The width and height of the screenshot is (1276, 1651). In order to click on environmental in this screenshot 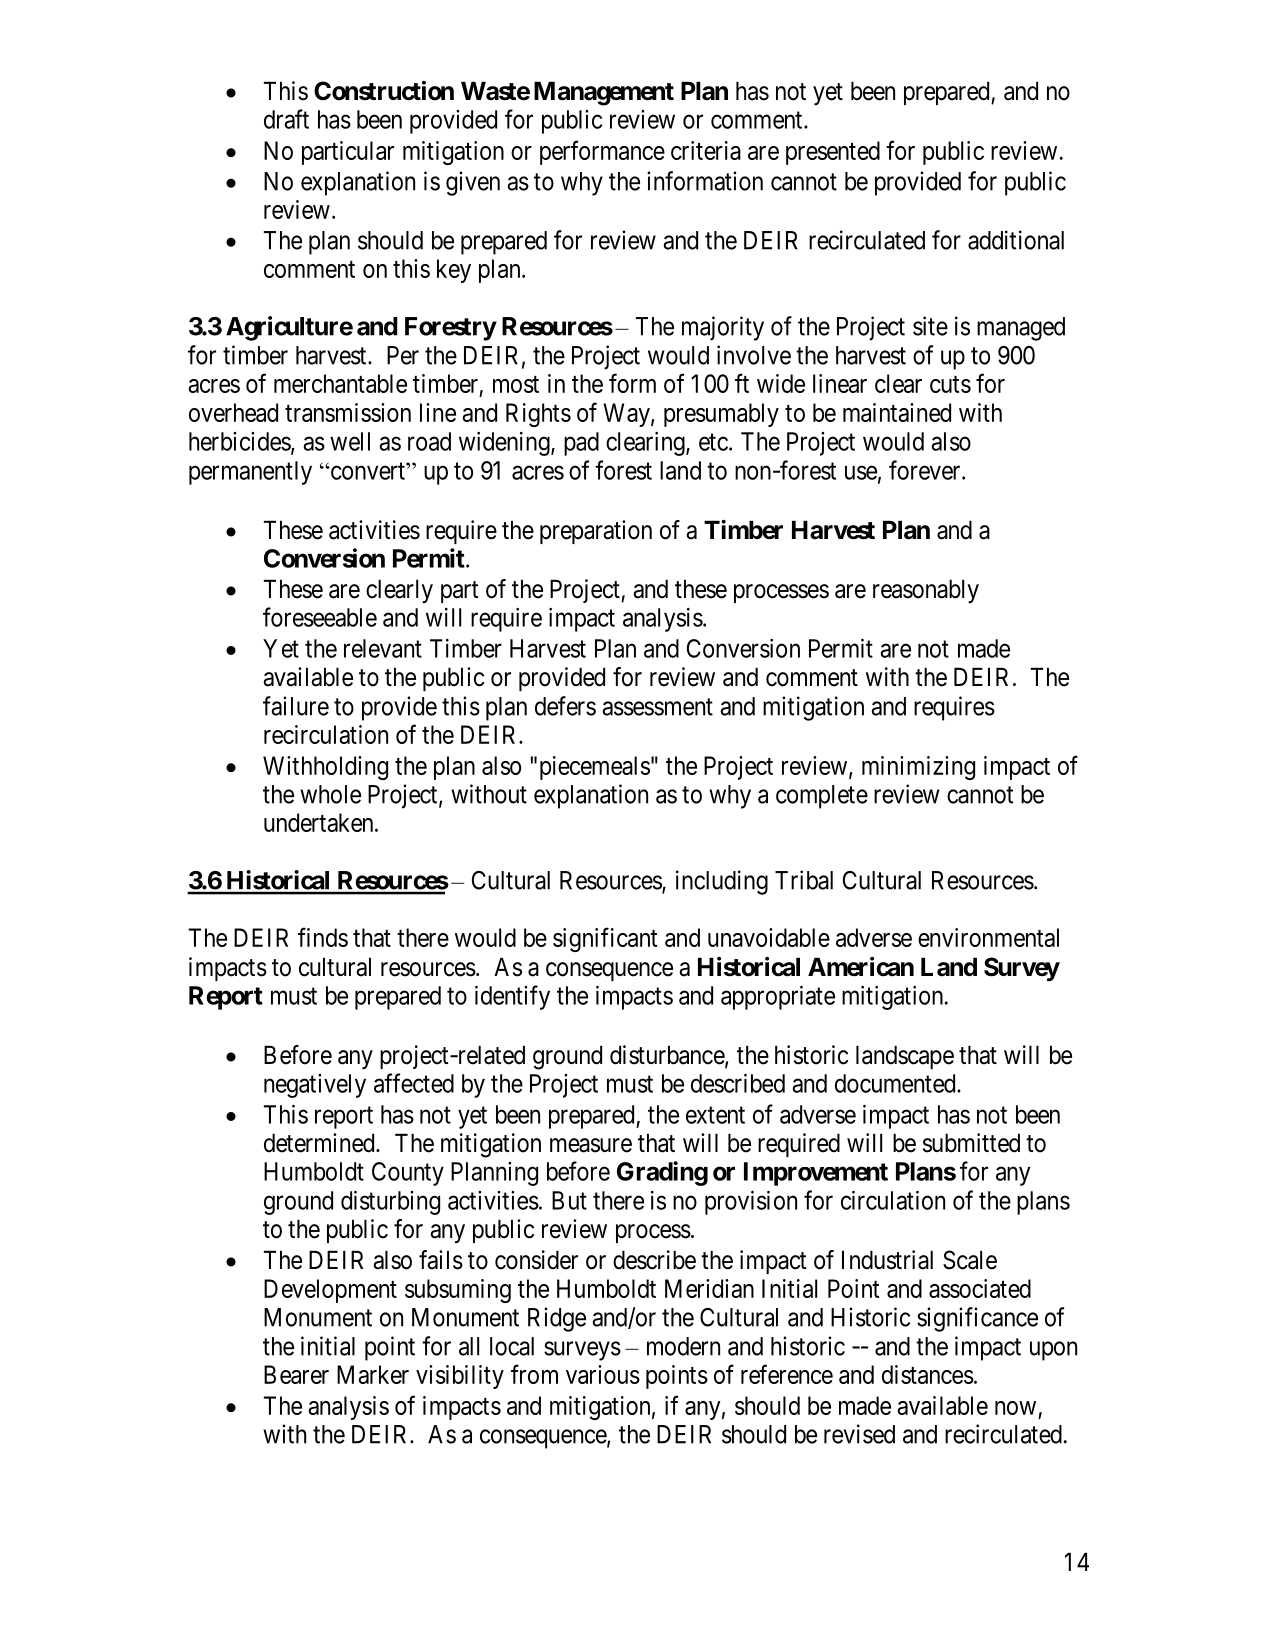, I will do `click(988, 937)`.
